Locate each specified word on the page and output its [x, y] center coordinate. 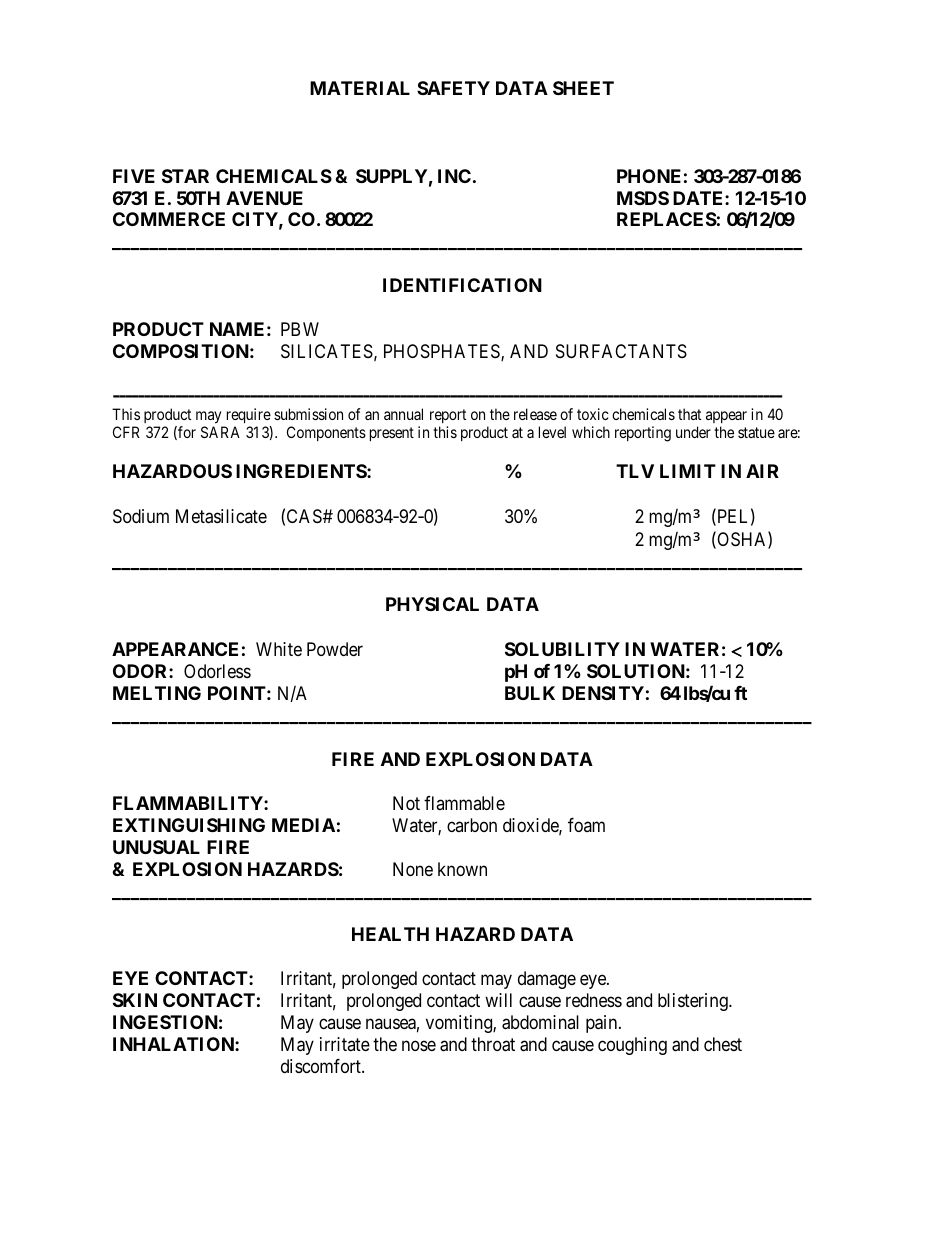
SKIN [135, 1000]
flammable [464, 803]
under [693, 432]
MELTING [157, 693]
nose [419, 1046]
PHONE [649, 176]
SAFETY [453, 88]
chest [723, 1044]
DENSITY [603, 693]
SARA [220, 432]
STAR [185, 176]
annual [403, 414]
